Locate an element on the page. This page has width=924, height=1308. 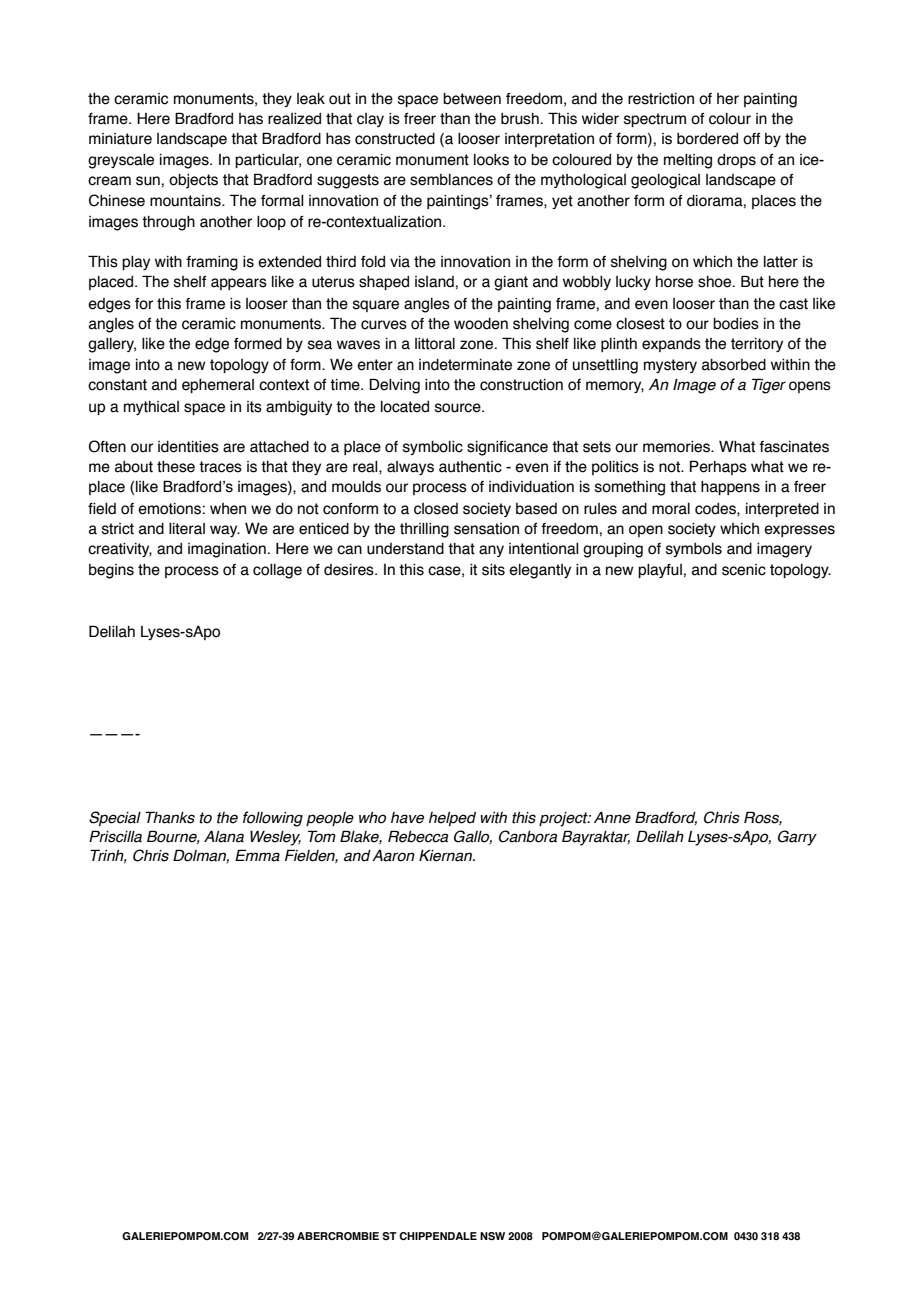
bordered is located at coordinates (707, 139).
